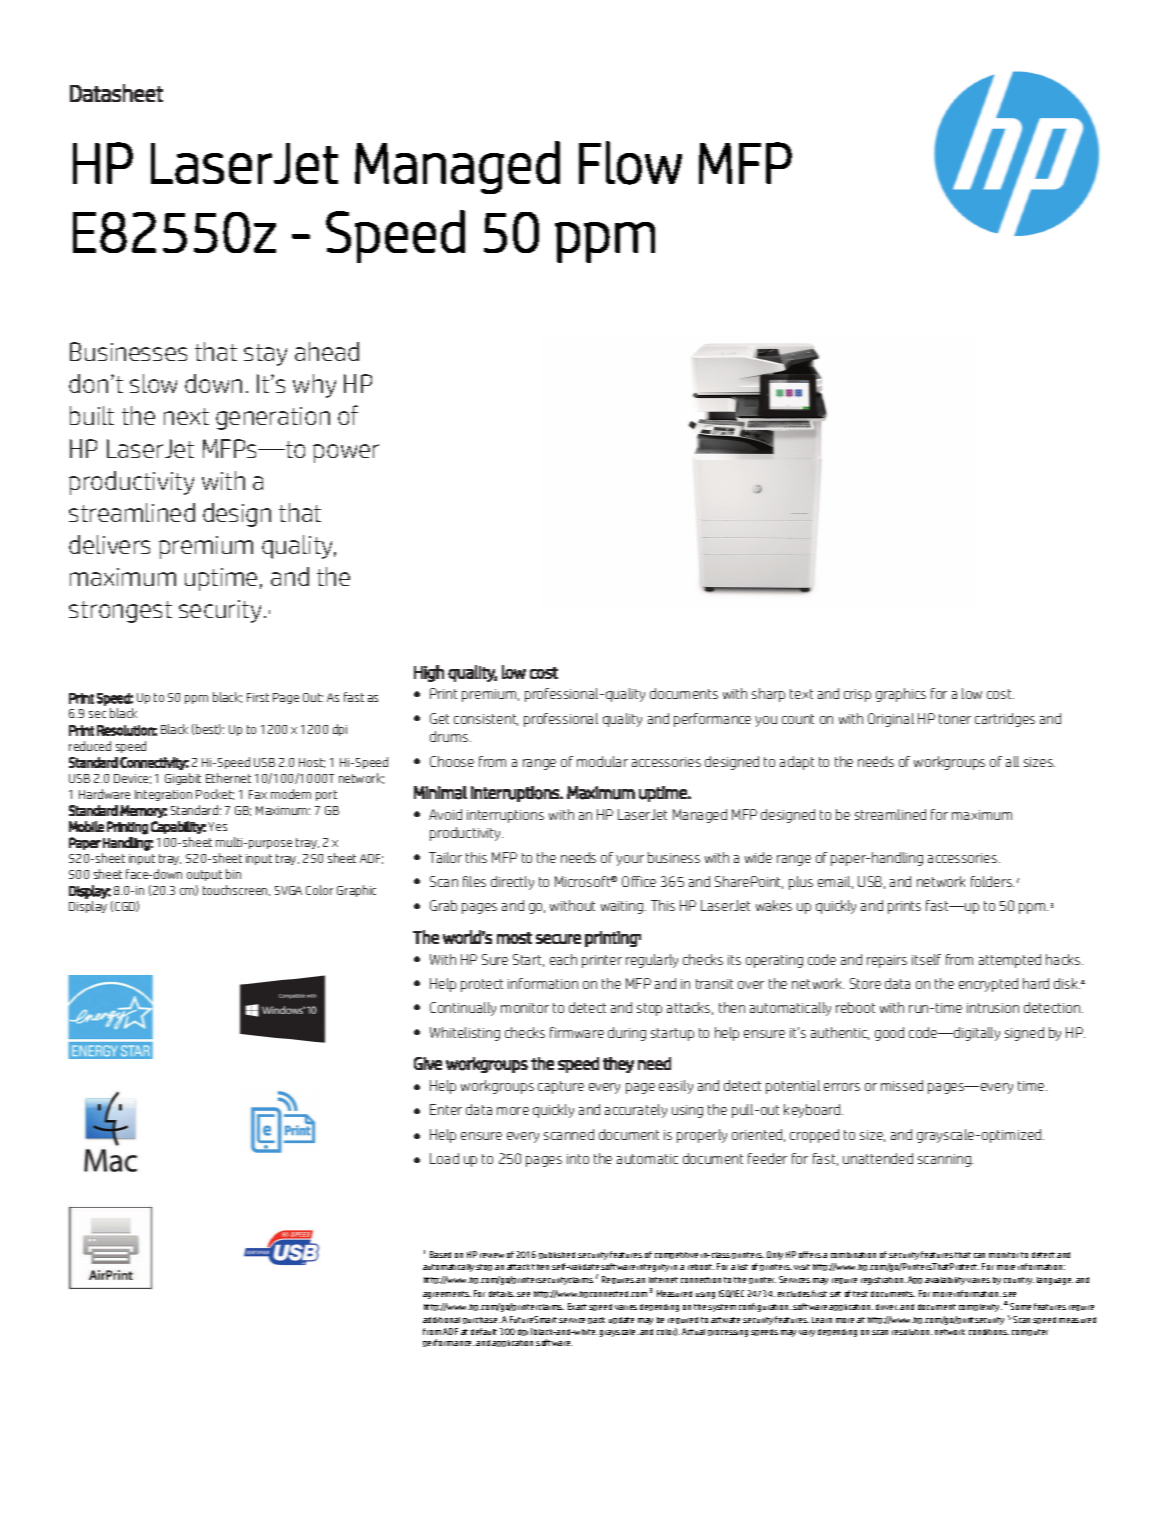 The image size is (1171, 1516). What do you see at coordinates (183, 779) in the screenshot?
I see `Gigabit` at bounding box center [183, 779].
